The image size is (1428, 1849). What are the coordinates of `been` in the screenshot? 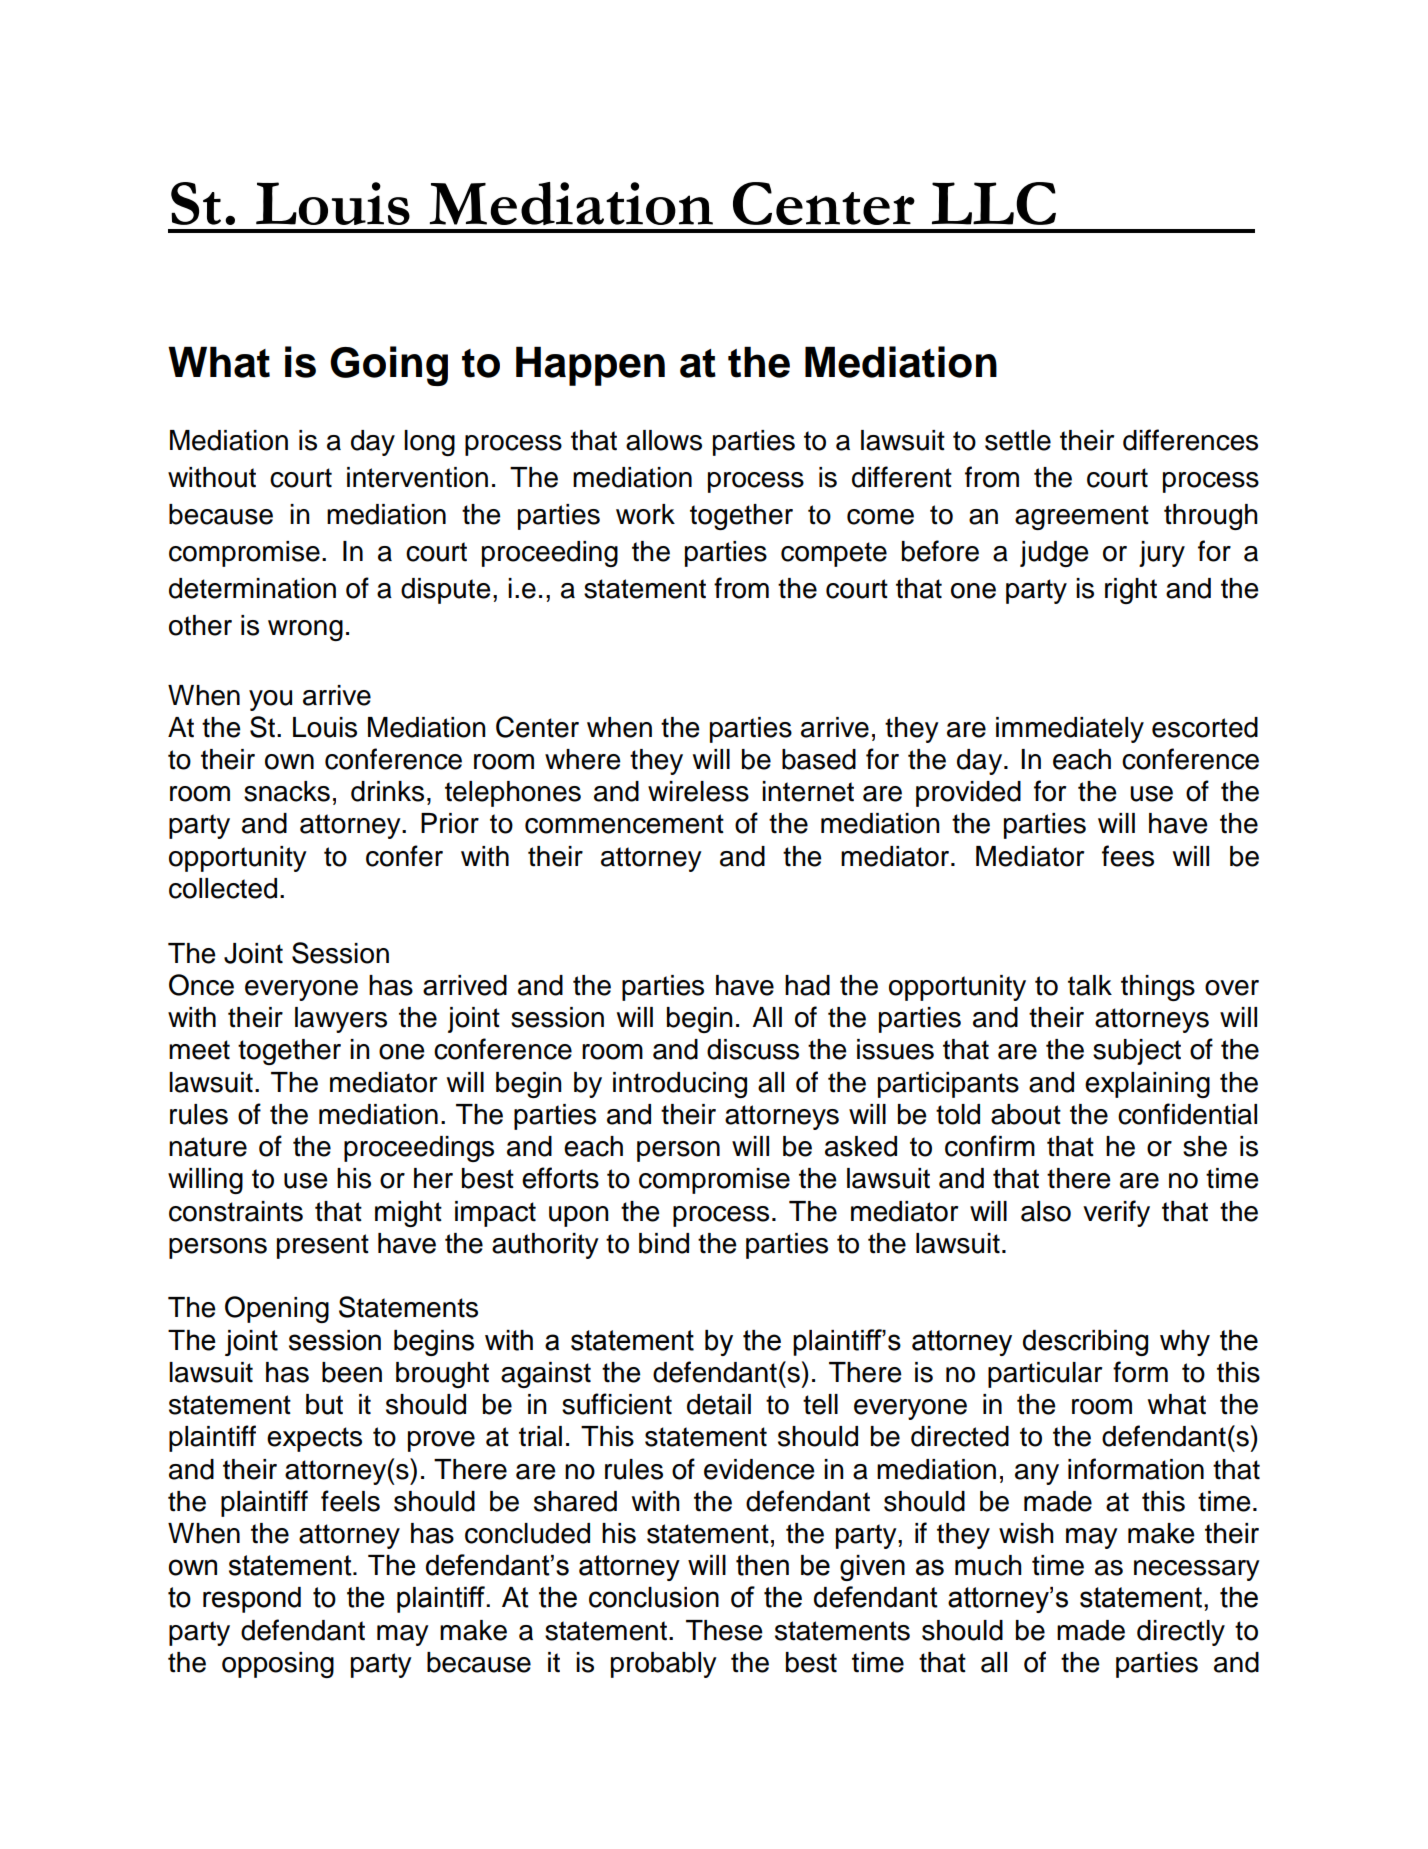 It's located at (352, 1372).
